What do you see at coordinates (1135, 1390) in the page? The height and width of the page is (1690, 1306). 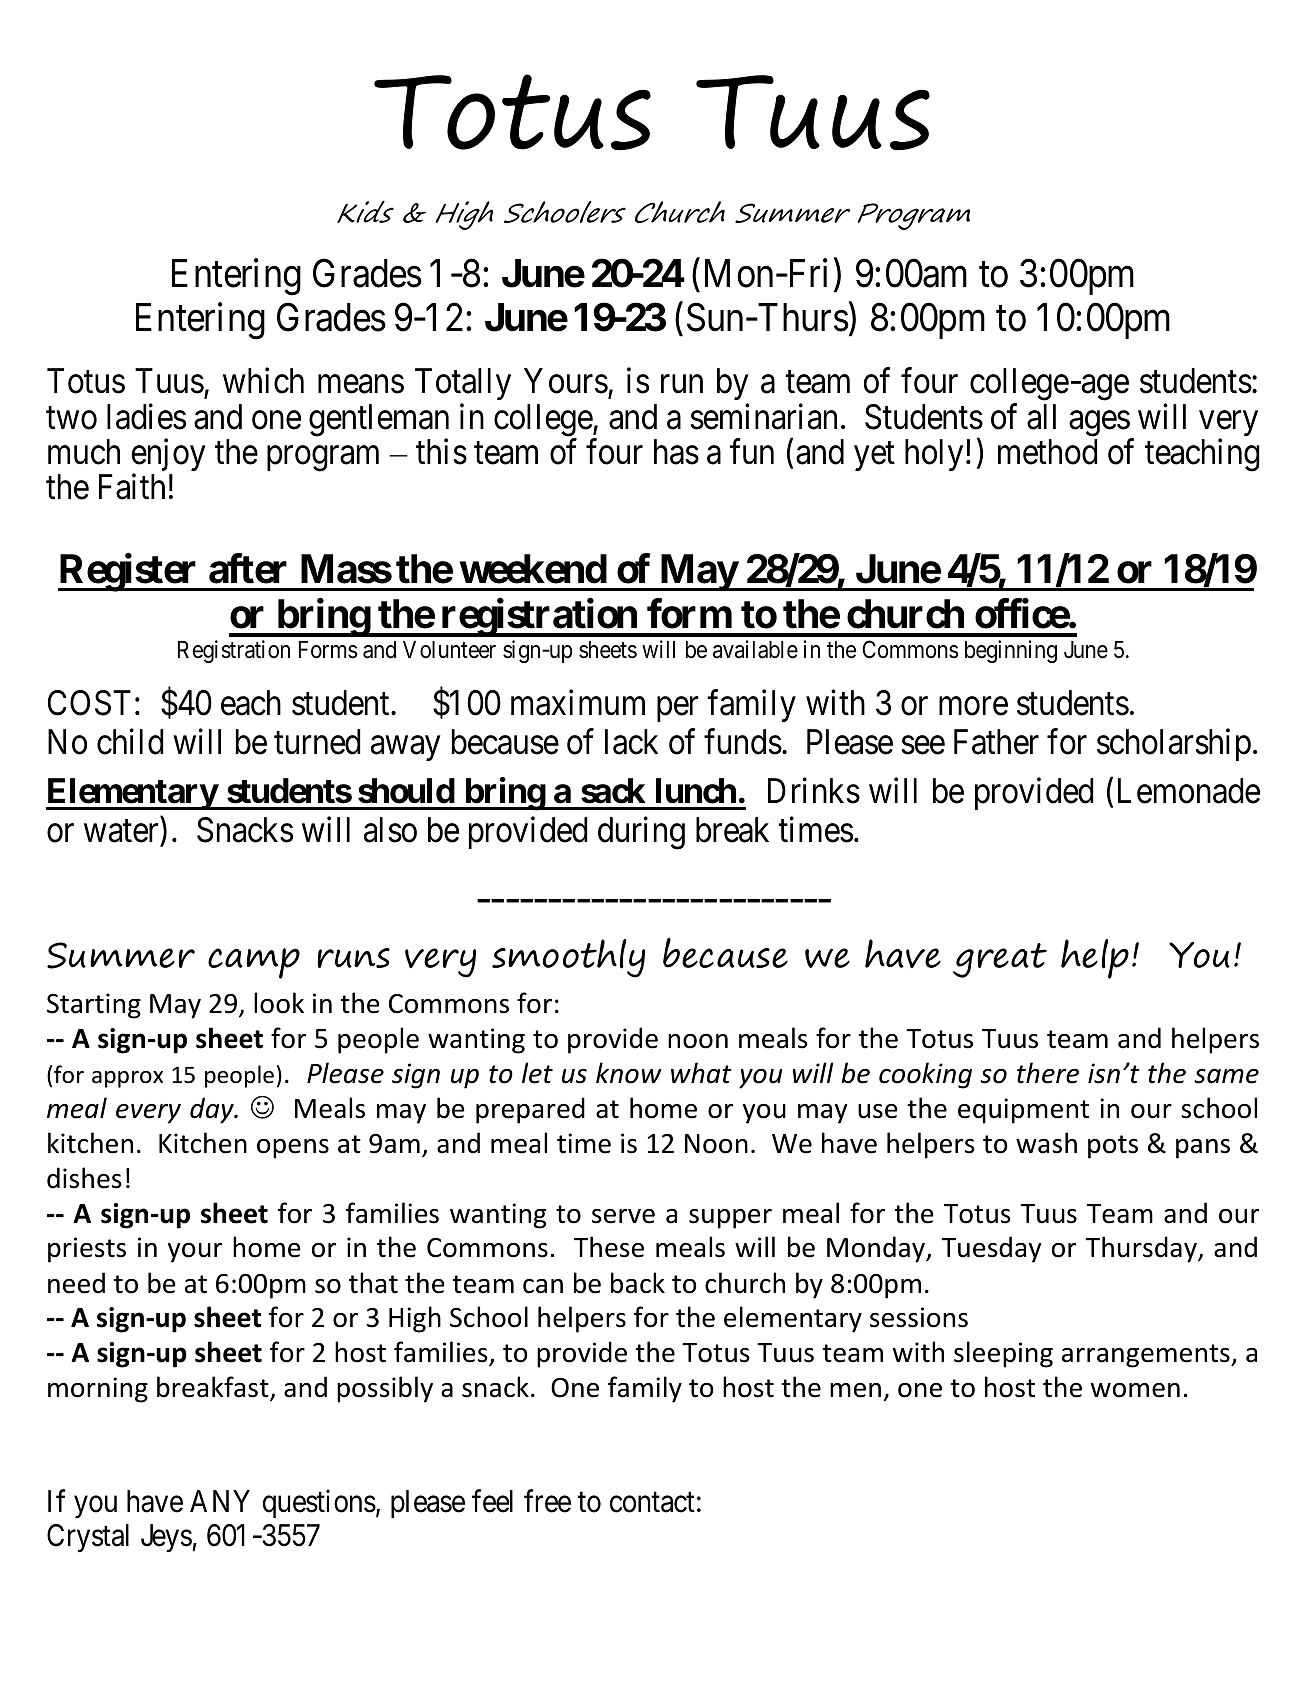 I see `women` at bounding box center [1135, 1390].
